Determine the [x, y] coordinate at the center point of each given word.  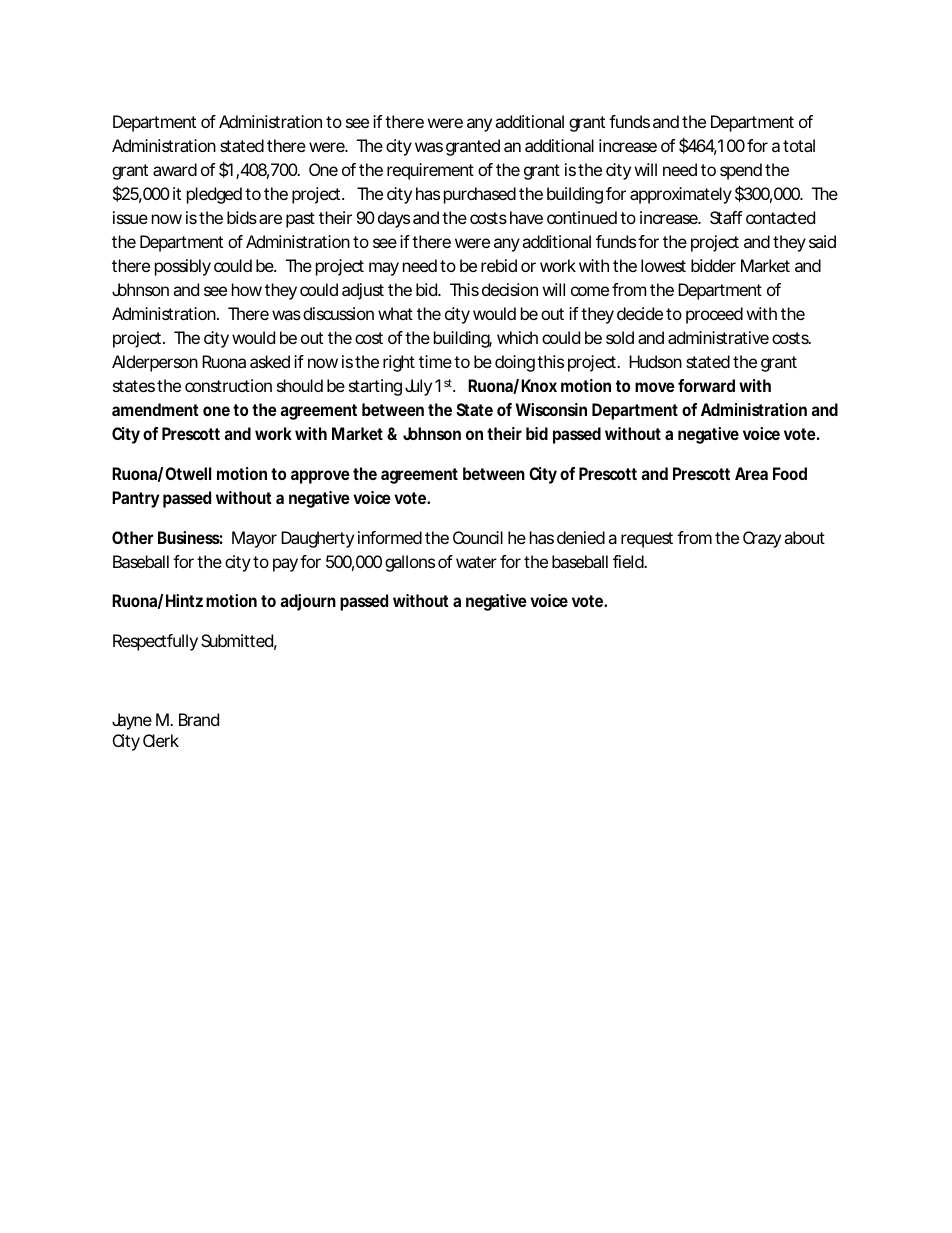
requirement [430, 171]
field [629, 561]
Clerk [161, 740]
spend [741, 171]
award [175, 169]
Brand [199, 719]
